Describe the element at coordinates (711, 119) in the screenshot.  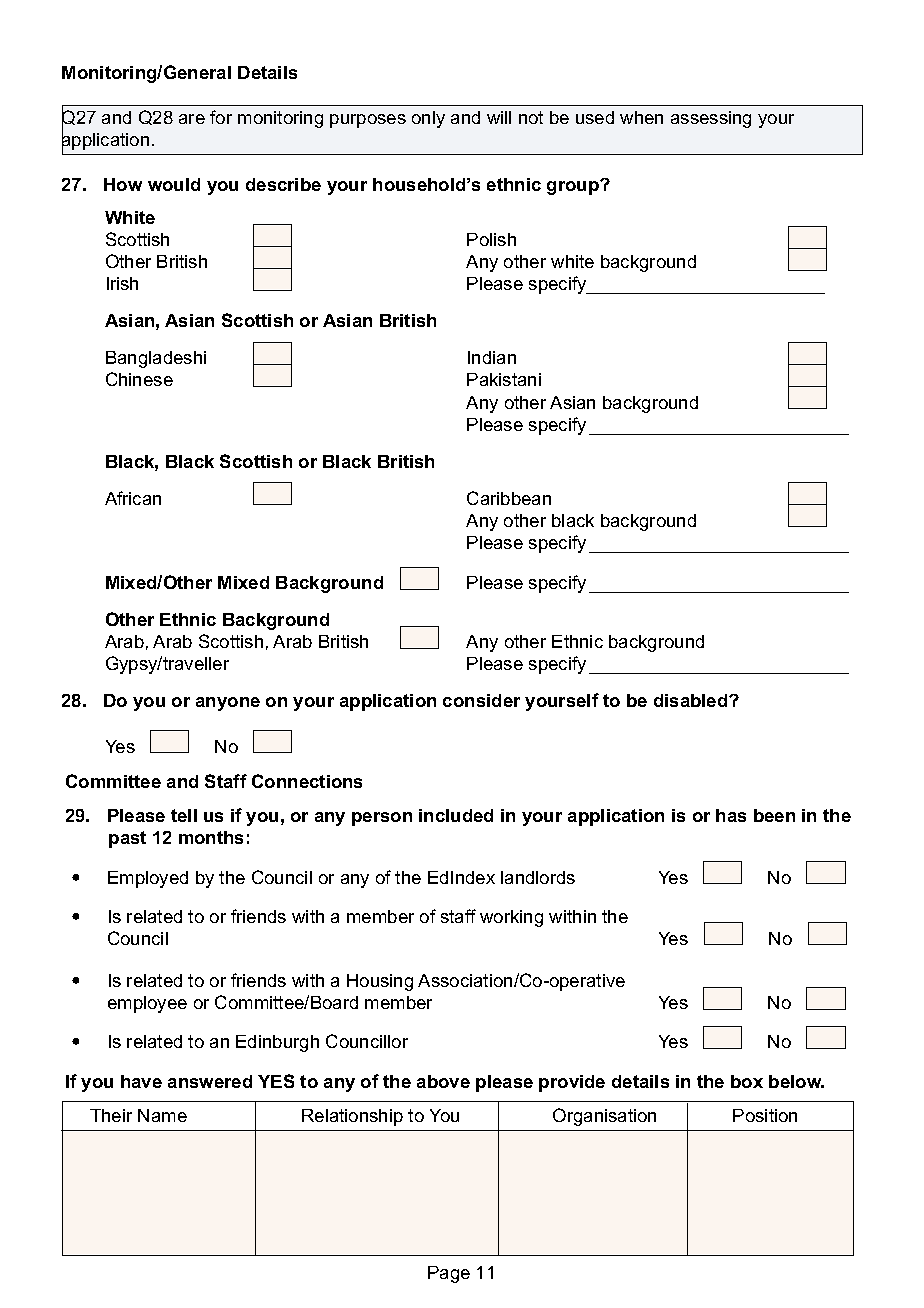
I see `assessing` at that location.
